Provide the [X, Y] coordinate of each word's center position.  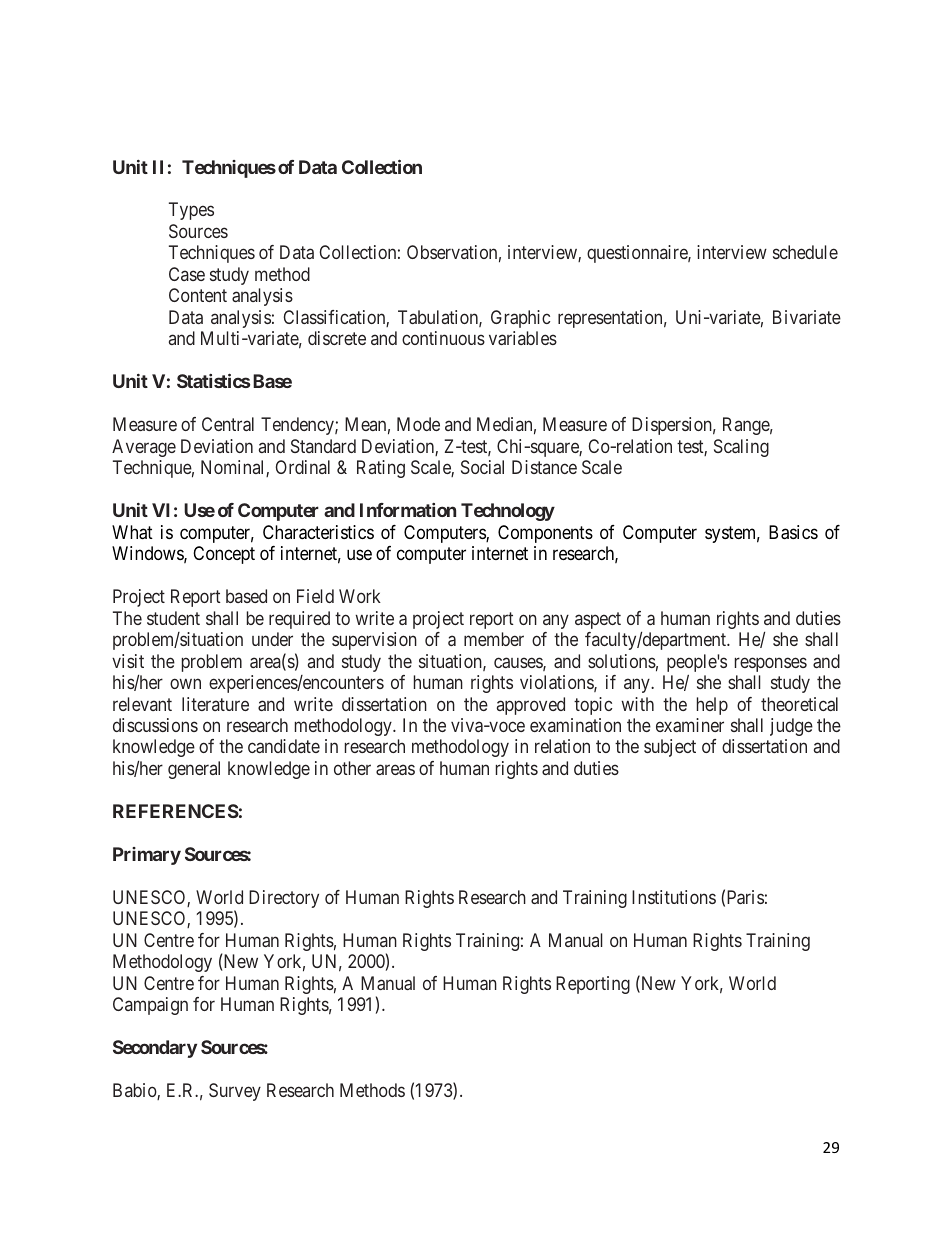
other [352, 768]
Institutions [674, 897]
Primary [147, 856]
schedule [805, 252]
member [494, 639]
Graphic [520, 319]
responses [771, 664]
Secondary [155, 1049]
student [173, 618]
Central [228, 424]
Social [482, 467]
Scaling [741, 448]
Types [191, 211]
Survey [235, 1092]
